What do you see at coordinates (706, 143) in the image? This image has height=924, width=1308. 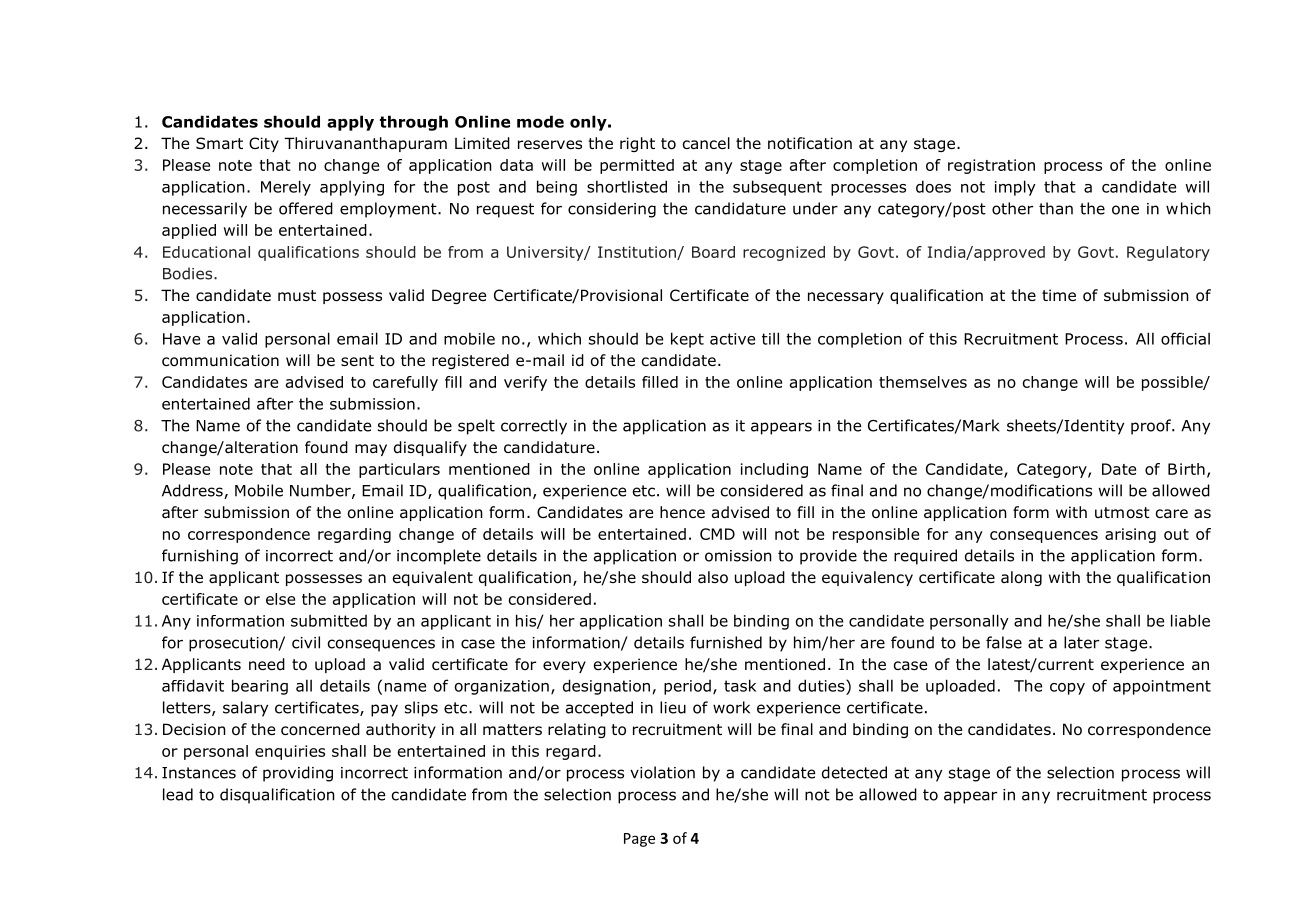 I see `cancel` at bounding box center [706, 143].
